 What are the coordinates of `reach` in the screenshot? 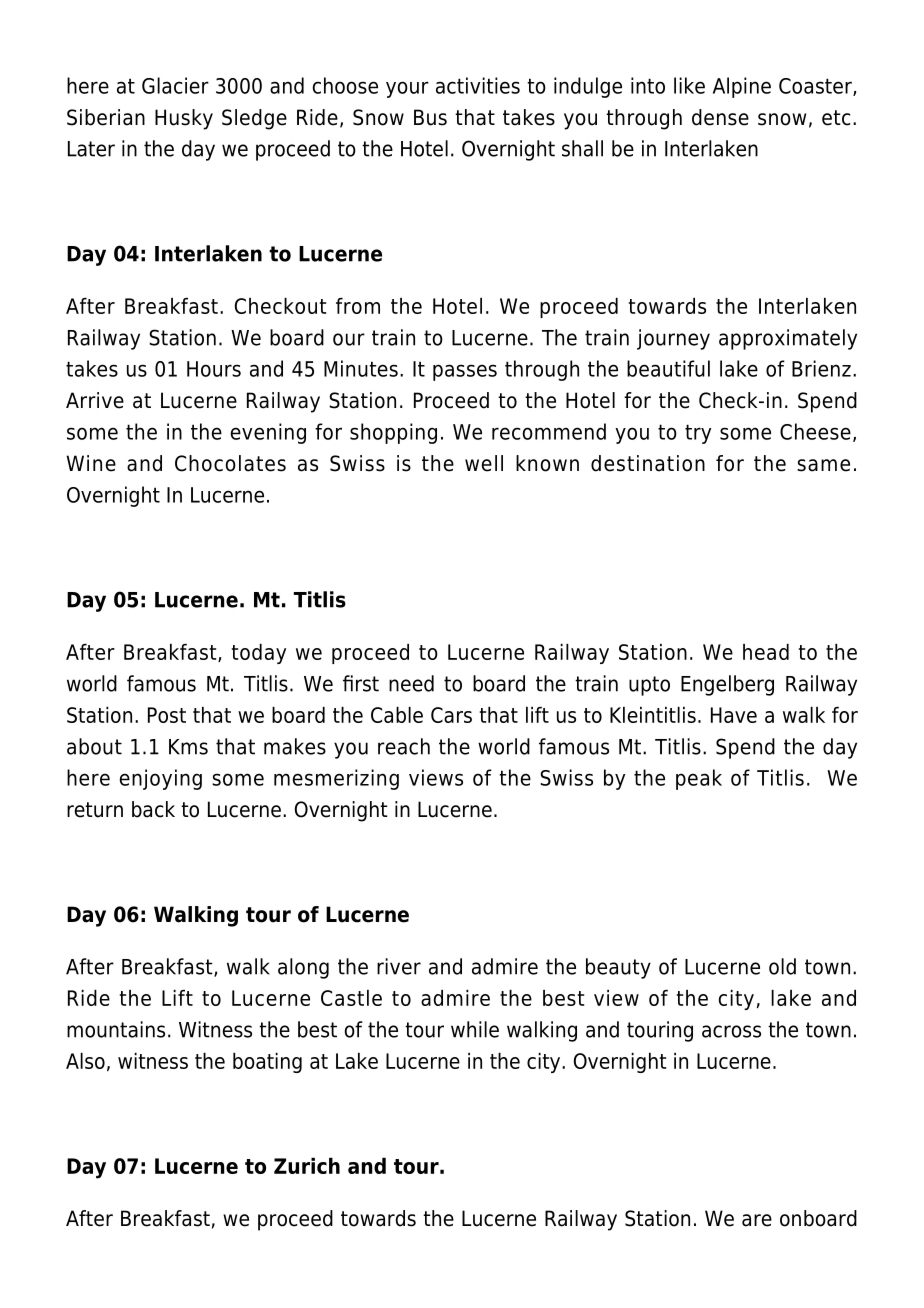 It's located at (404, 746).
